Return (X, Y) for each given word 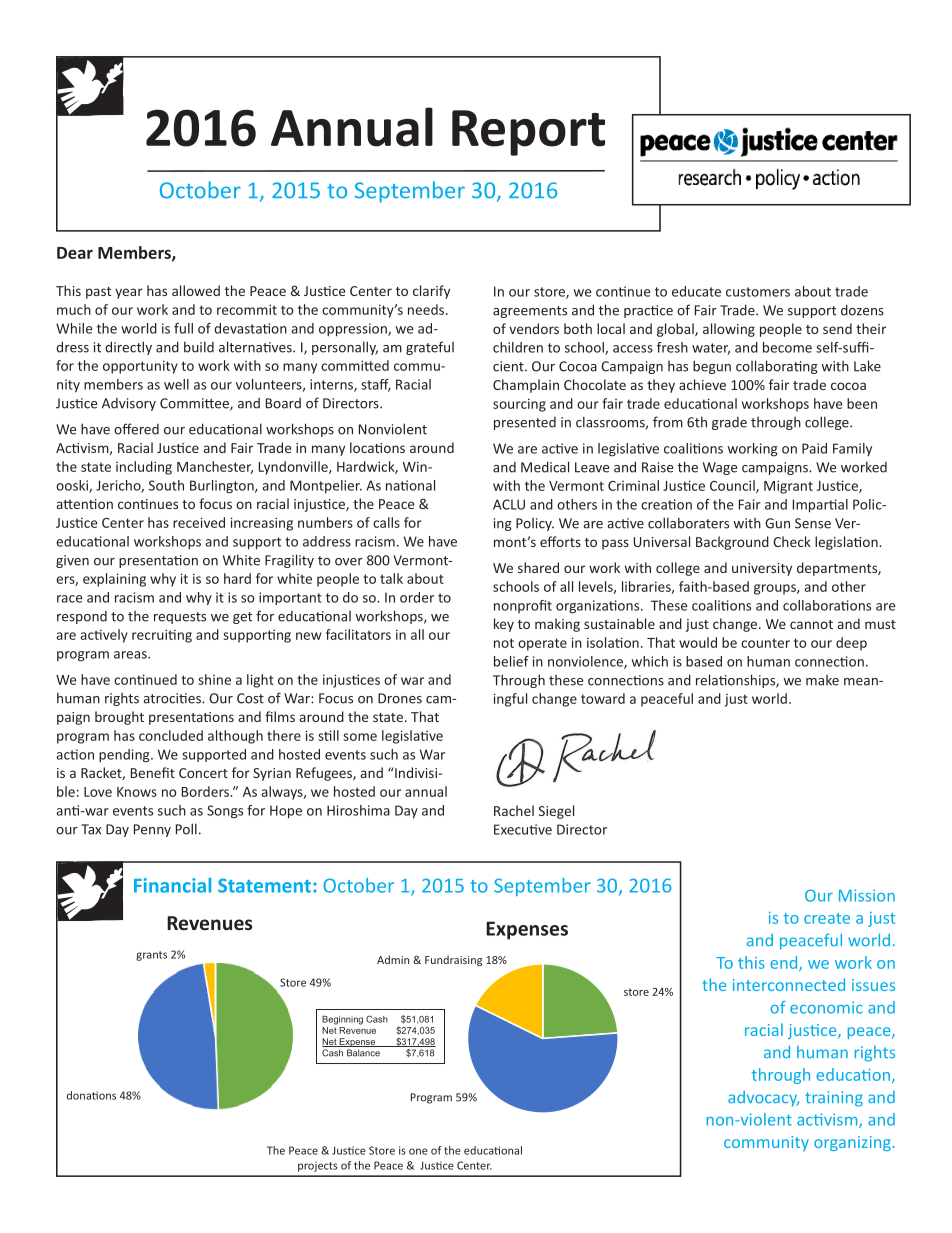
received (199, 522)
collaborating (777, 367)
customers (758, 292)
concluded (171, 735)
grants (151, 956)
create (827, 918)
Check (792, 541)
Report (528, 133)
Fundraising (453, 960)
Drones (400, 698)
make (822, 680)
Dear (75, 253)
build (199, 347)
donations (91, 1095)
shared (538, 567)
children (518, 347)
